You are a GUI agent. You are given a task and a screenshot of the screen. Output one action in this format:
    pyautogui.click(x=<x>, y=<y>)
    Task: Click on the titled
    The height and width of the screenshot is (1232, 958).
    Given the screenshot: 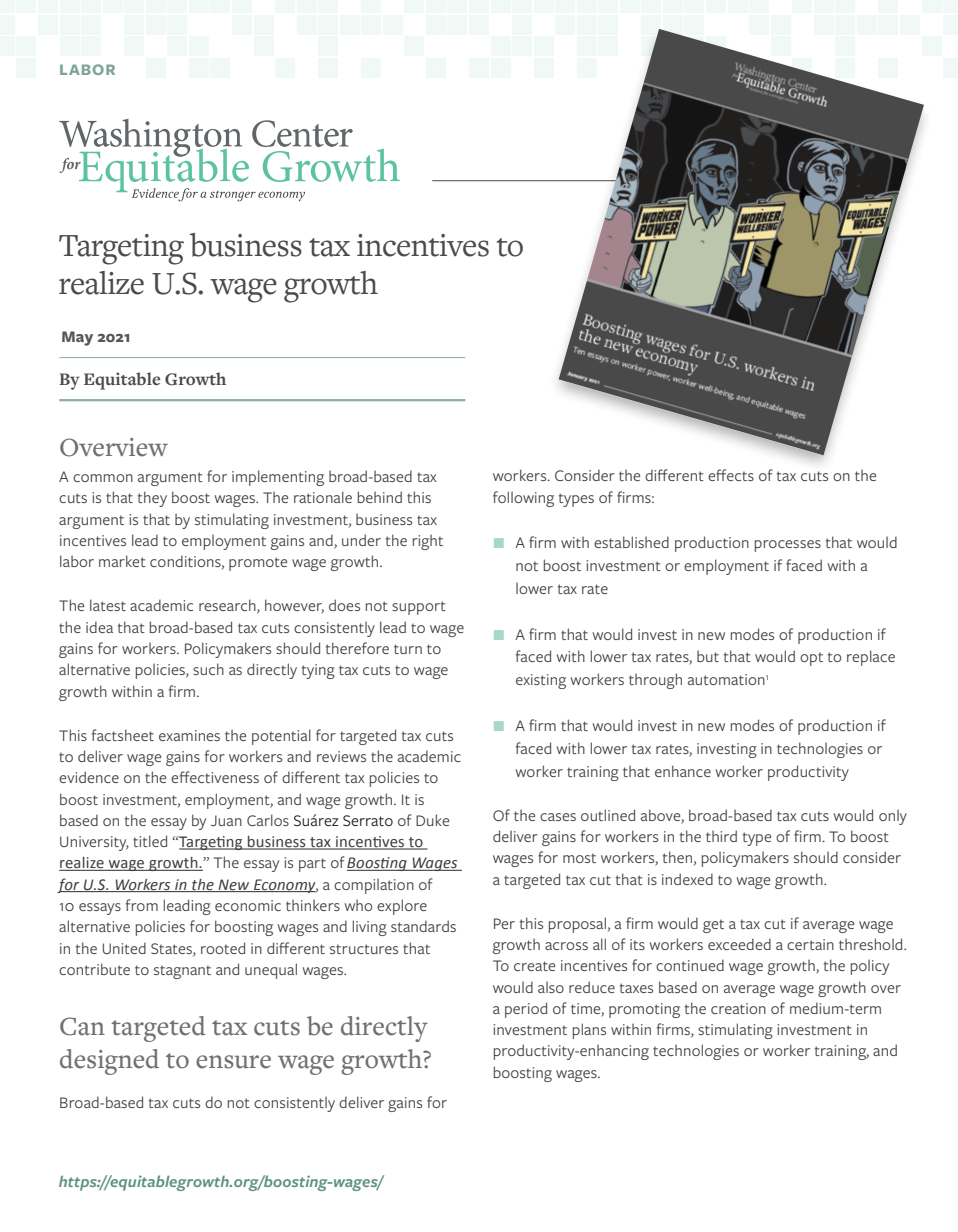 What is the action you would take?
    pyautogui.click(x=150, y=841)
